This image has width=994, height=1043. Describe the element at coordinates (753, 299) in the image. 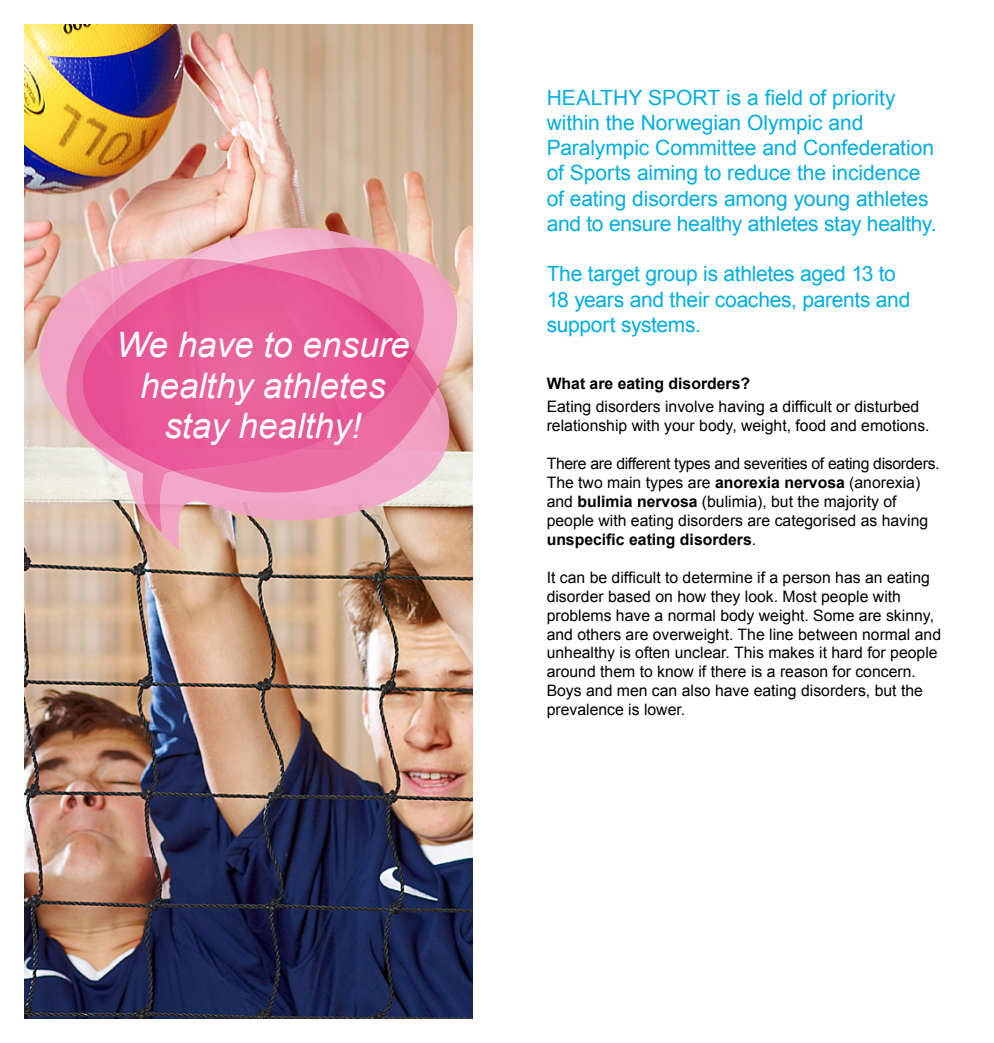

I see `coaches` at that location.
